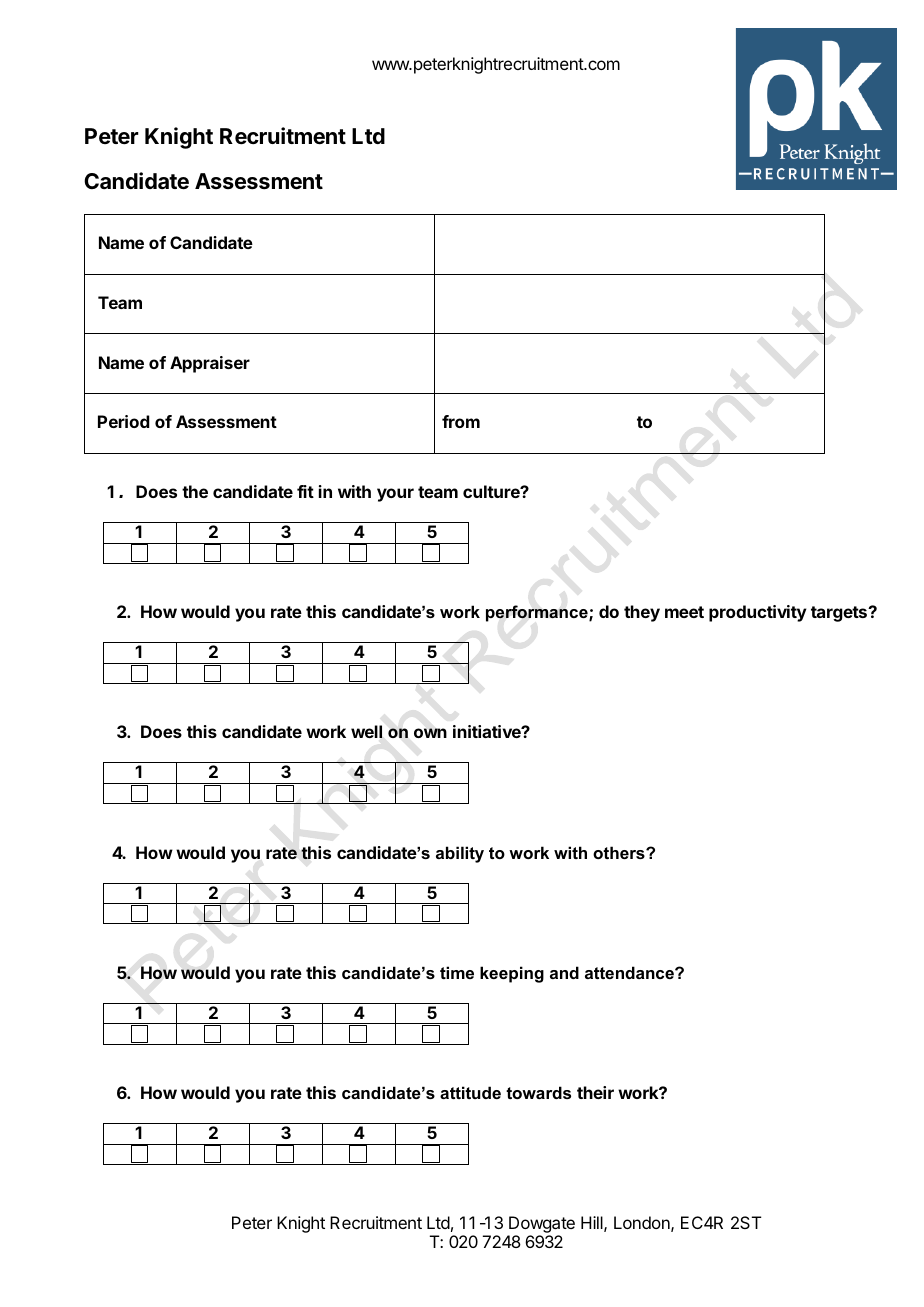  What do you see at coordinates (758, 613) in the screenshot?
I see `productivity` at bounding box center [758, 613].
